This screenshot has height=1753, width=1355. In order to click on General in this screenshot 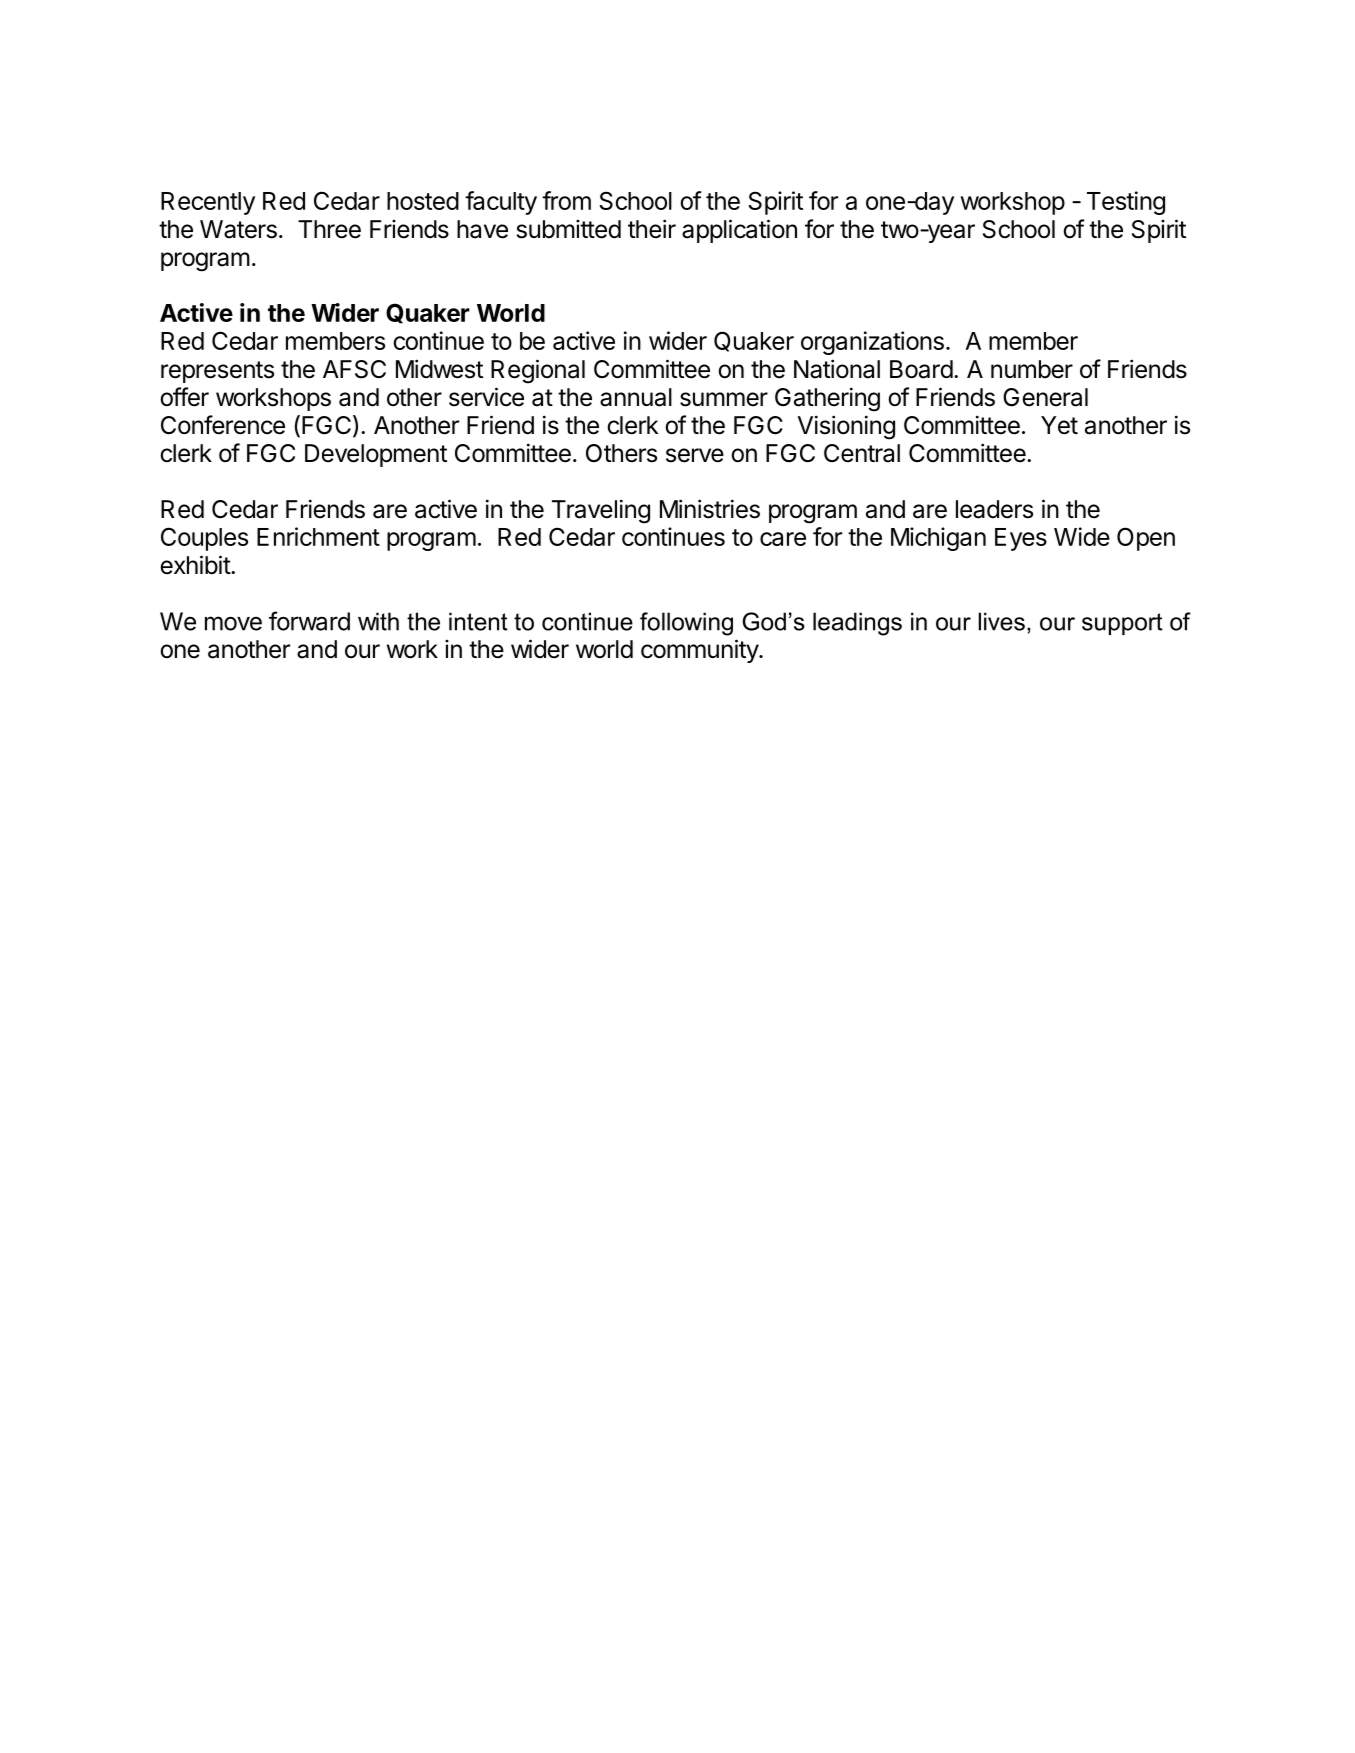, I will do `click(1045, 397)`.
